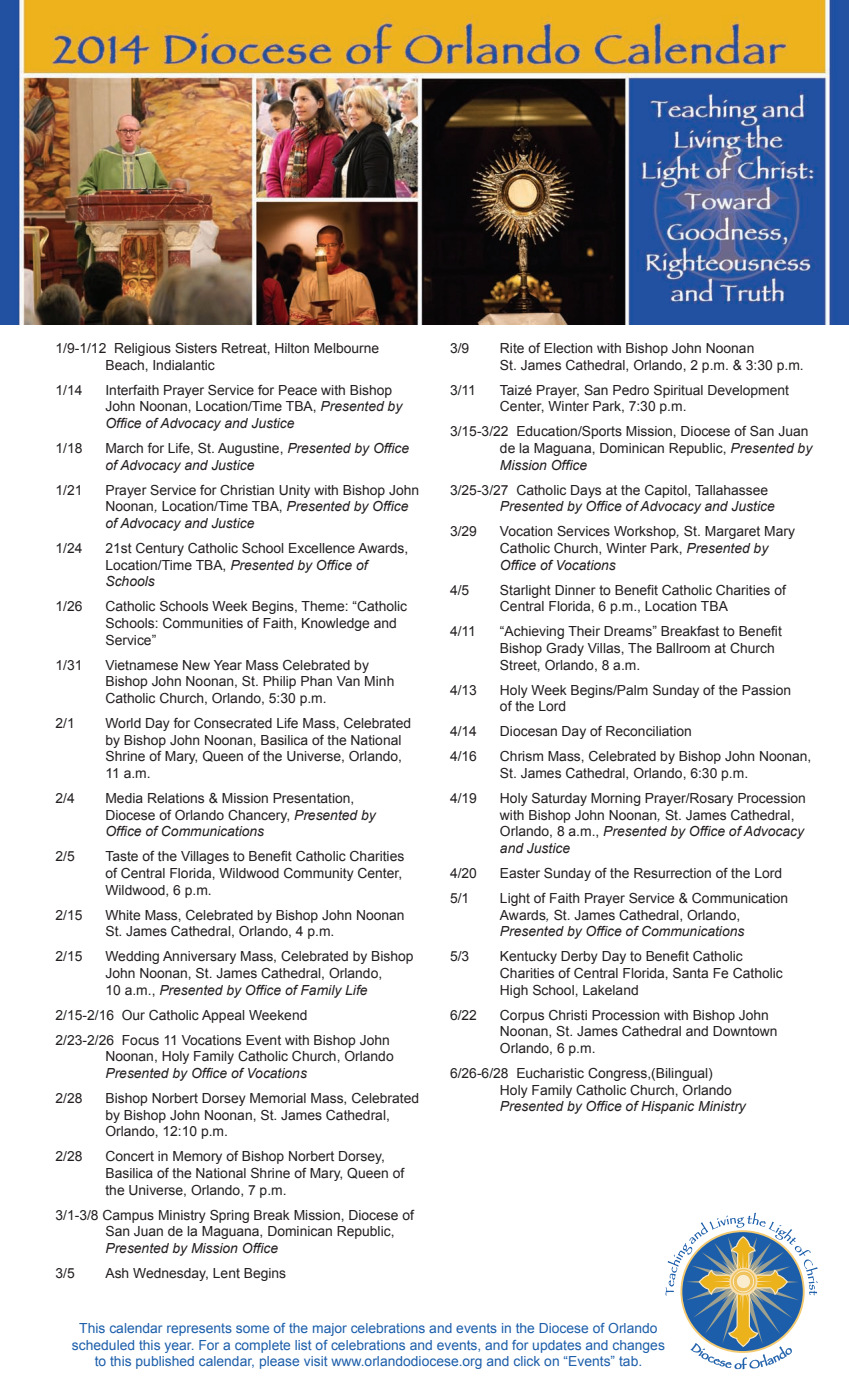 The height and width of the screenshot is (1400, 849). What do you see at coordinates (199, 1329) in the screenshot?
I see `represents` at bounding box center [199, 1329].
